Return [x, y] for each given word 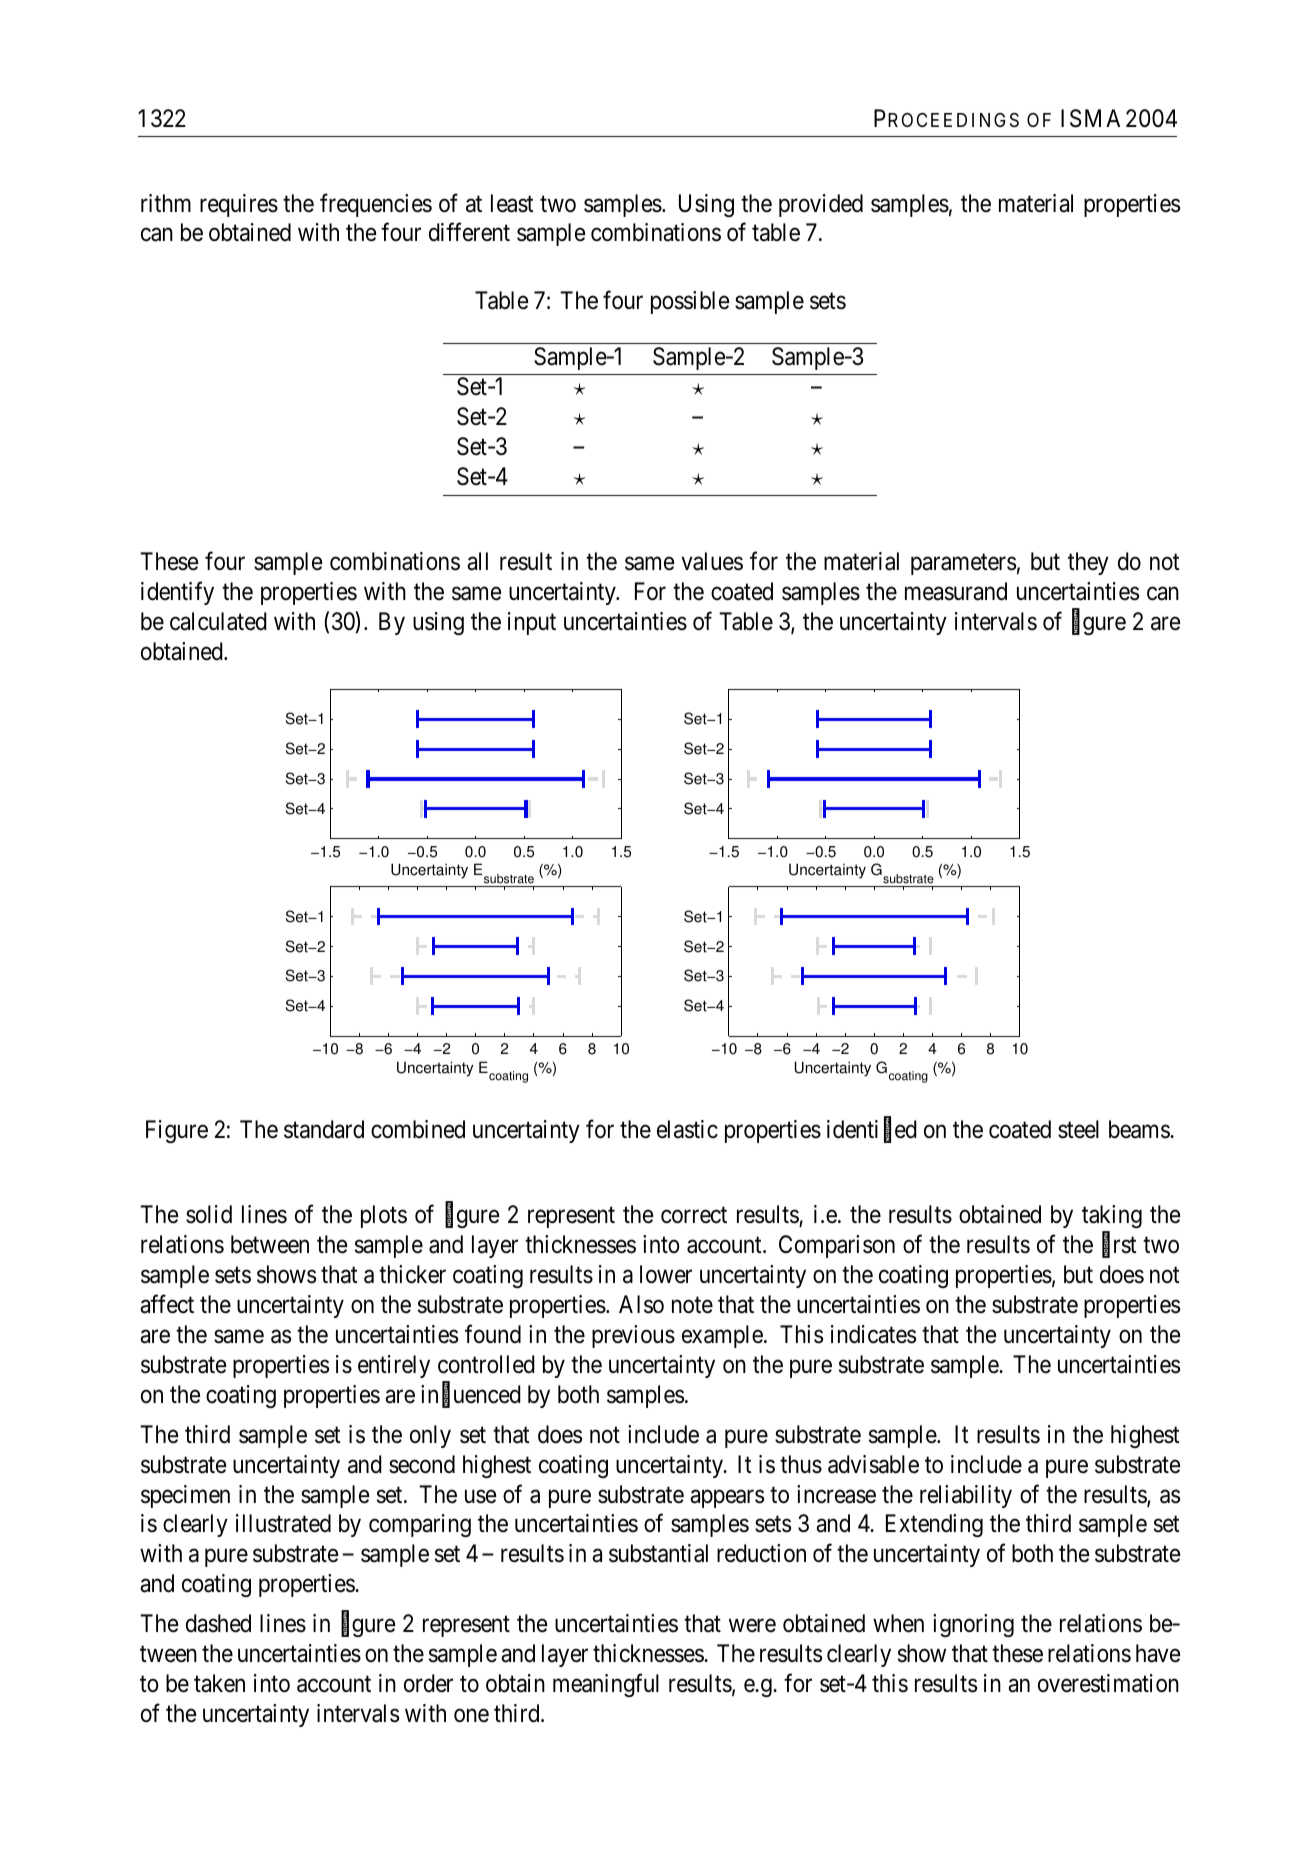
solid [209, 1214]
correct [694, 1216]
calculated [218, 621]
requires [239, 205]
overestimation [1108, 1683]
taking [1112, 1218]
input [532, 623]
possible [690, 302]
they [1088, 563]
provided [821, 205]
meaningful [606, 1685]
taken [219, 1683]
